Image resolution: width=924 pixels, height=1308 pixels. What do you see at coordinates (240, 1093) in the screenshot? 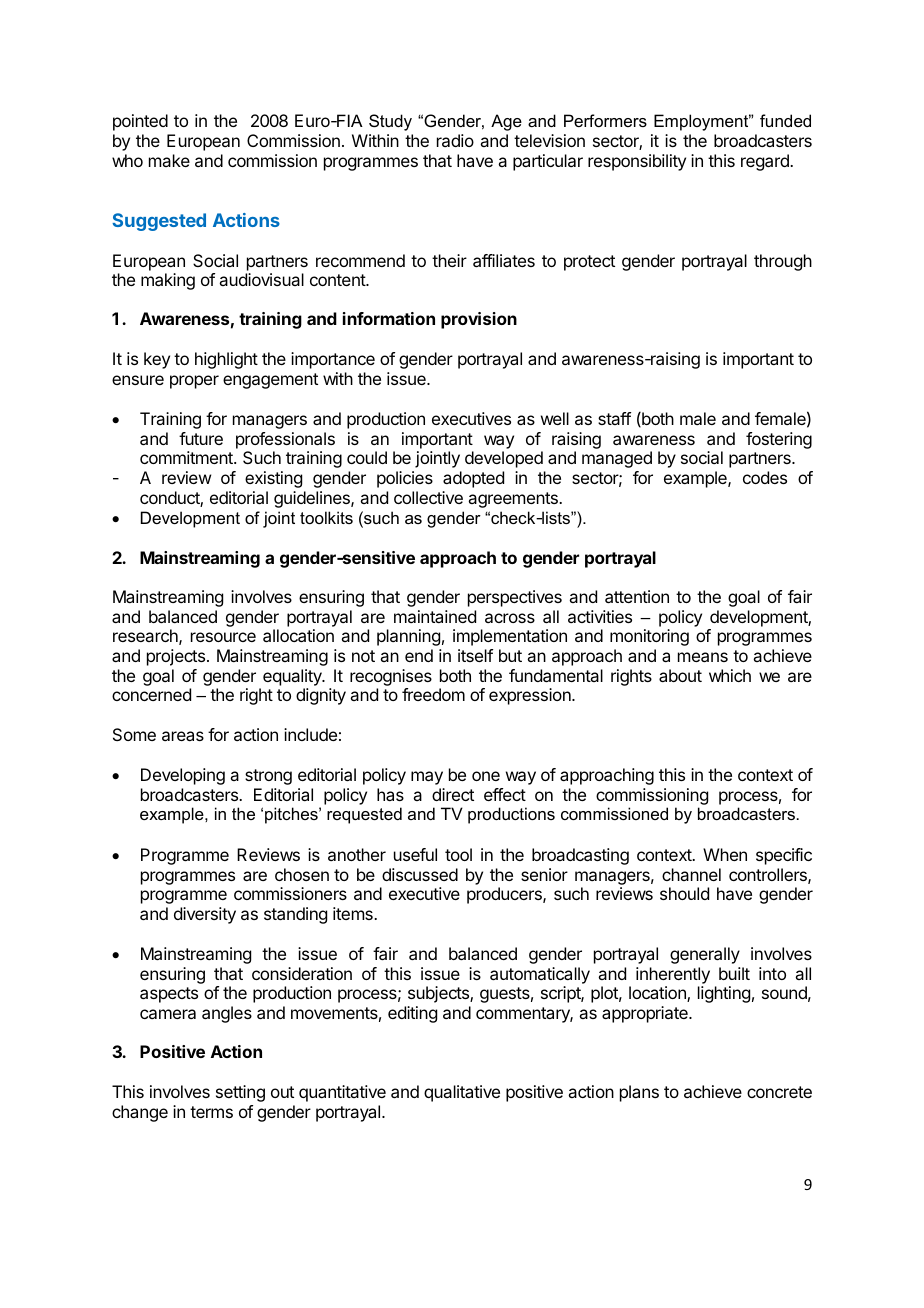
I see `setting` at bounding box center [240, 1093].
